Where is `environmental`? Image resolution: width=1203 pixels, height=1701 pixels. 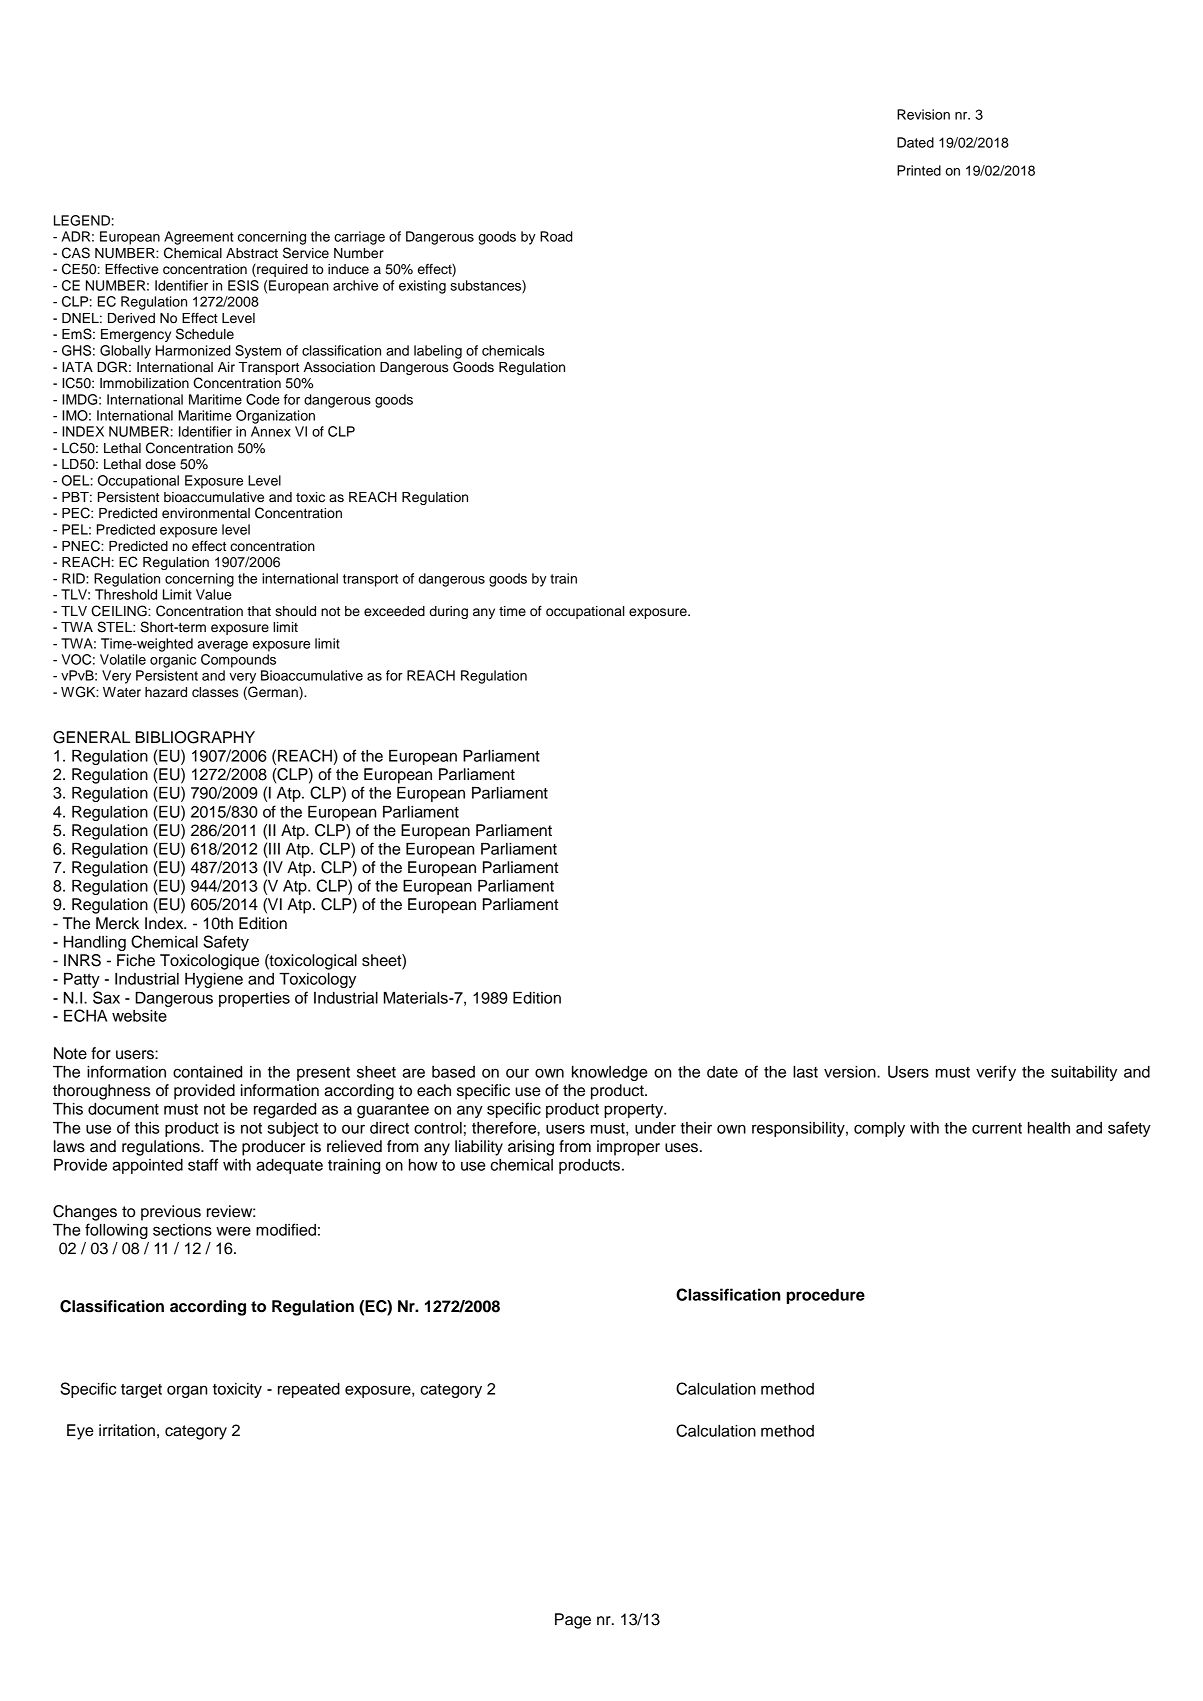
environmental is located at coordinates (206, 513).
